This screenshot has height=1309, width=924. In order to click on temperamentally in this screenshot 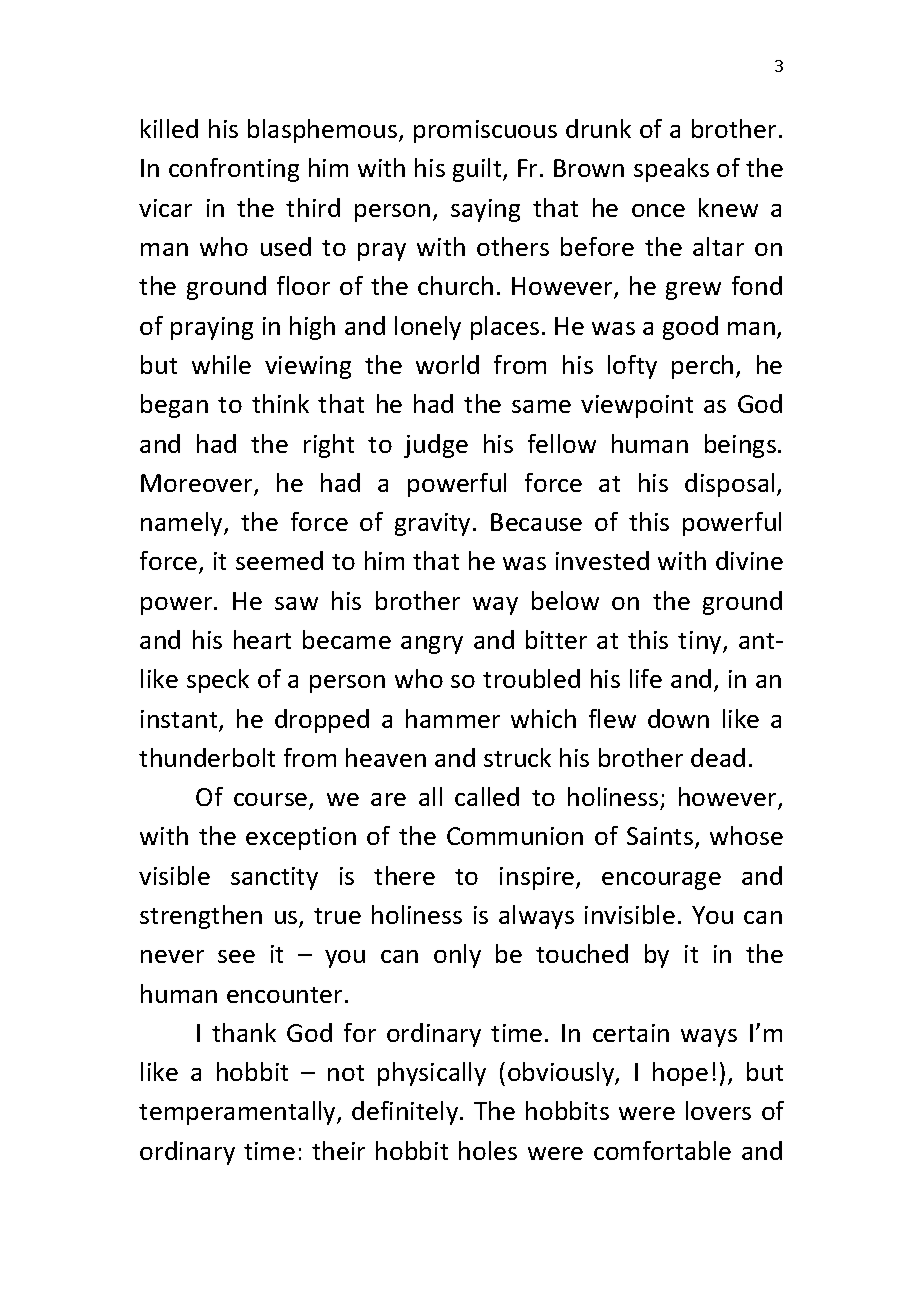, I will do `click(238, 1113)`.
